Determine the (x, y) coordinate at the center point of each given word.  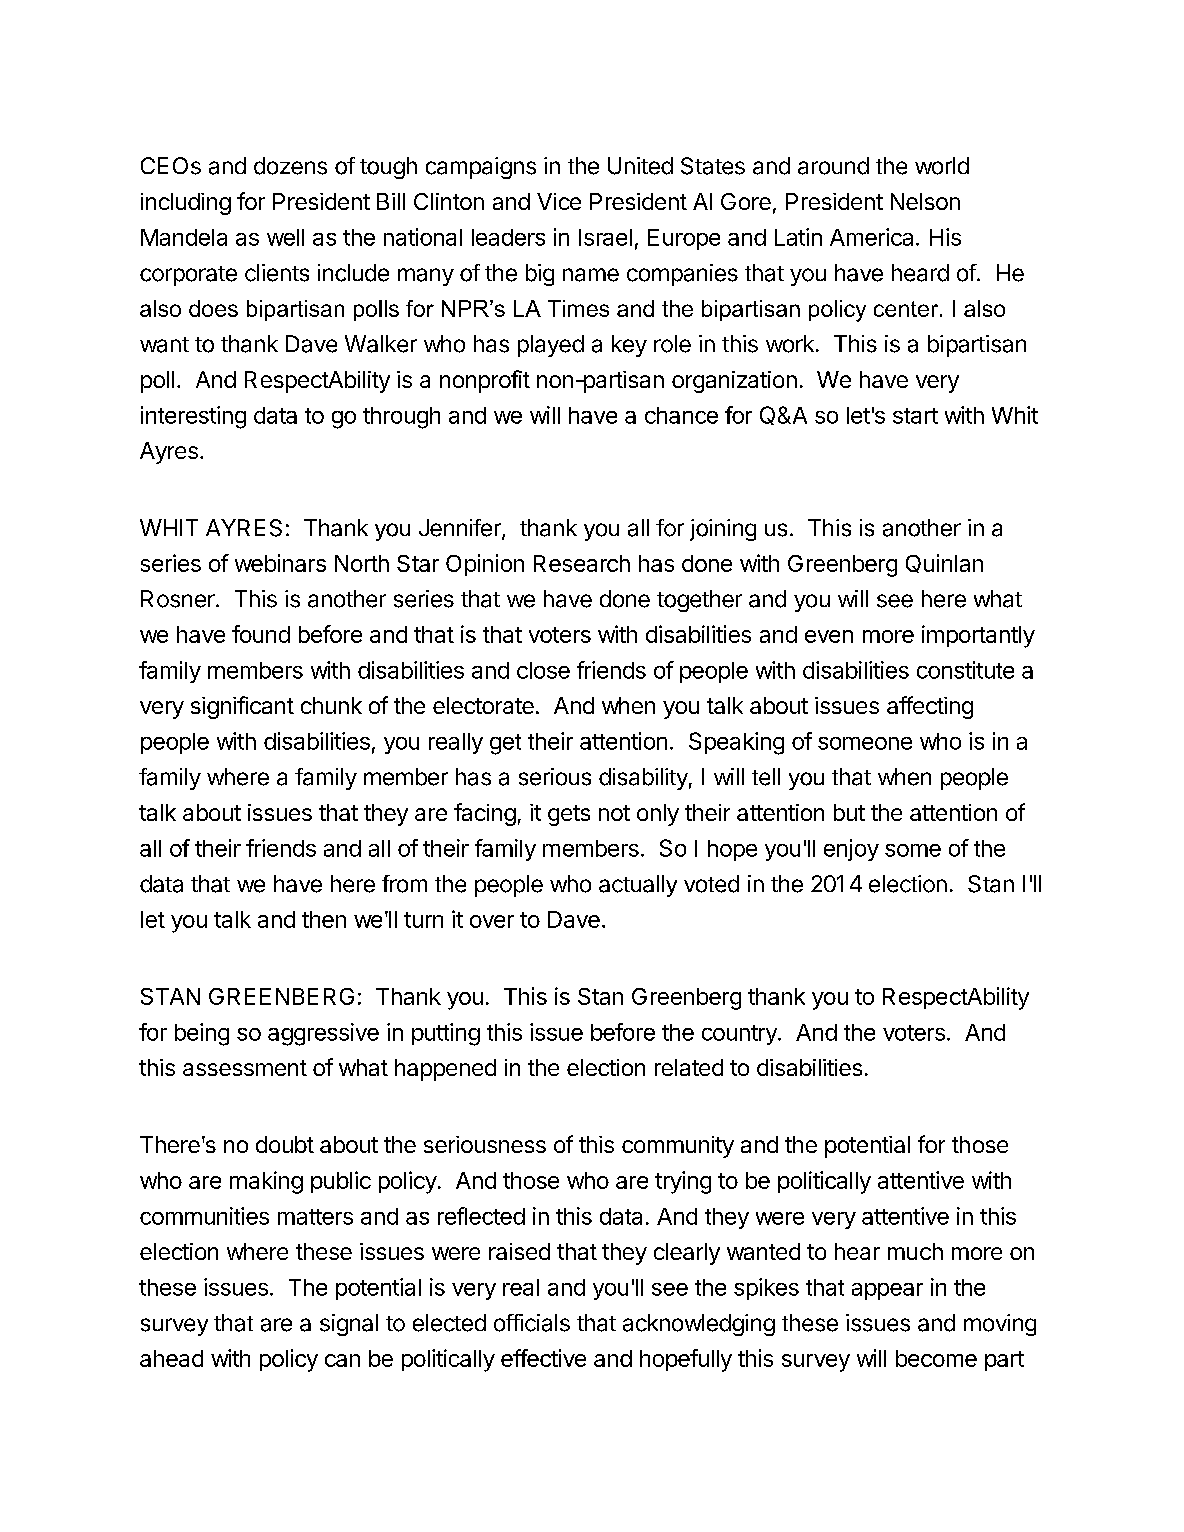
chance (681, 415)
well (285, 237)
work (790, 344)
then (324, 919)
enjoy (851, 850)
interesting (193, 417)
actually (638, 886)
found (261, 634)
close (543, 670)
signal (349, 1325)
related (689, 1067)
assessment (245, 1068)
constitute (965, 670)
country (740, 1035)
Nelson (925, 201)
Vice (559, 201)
